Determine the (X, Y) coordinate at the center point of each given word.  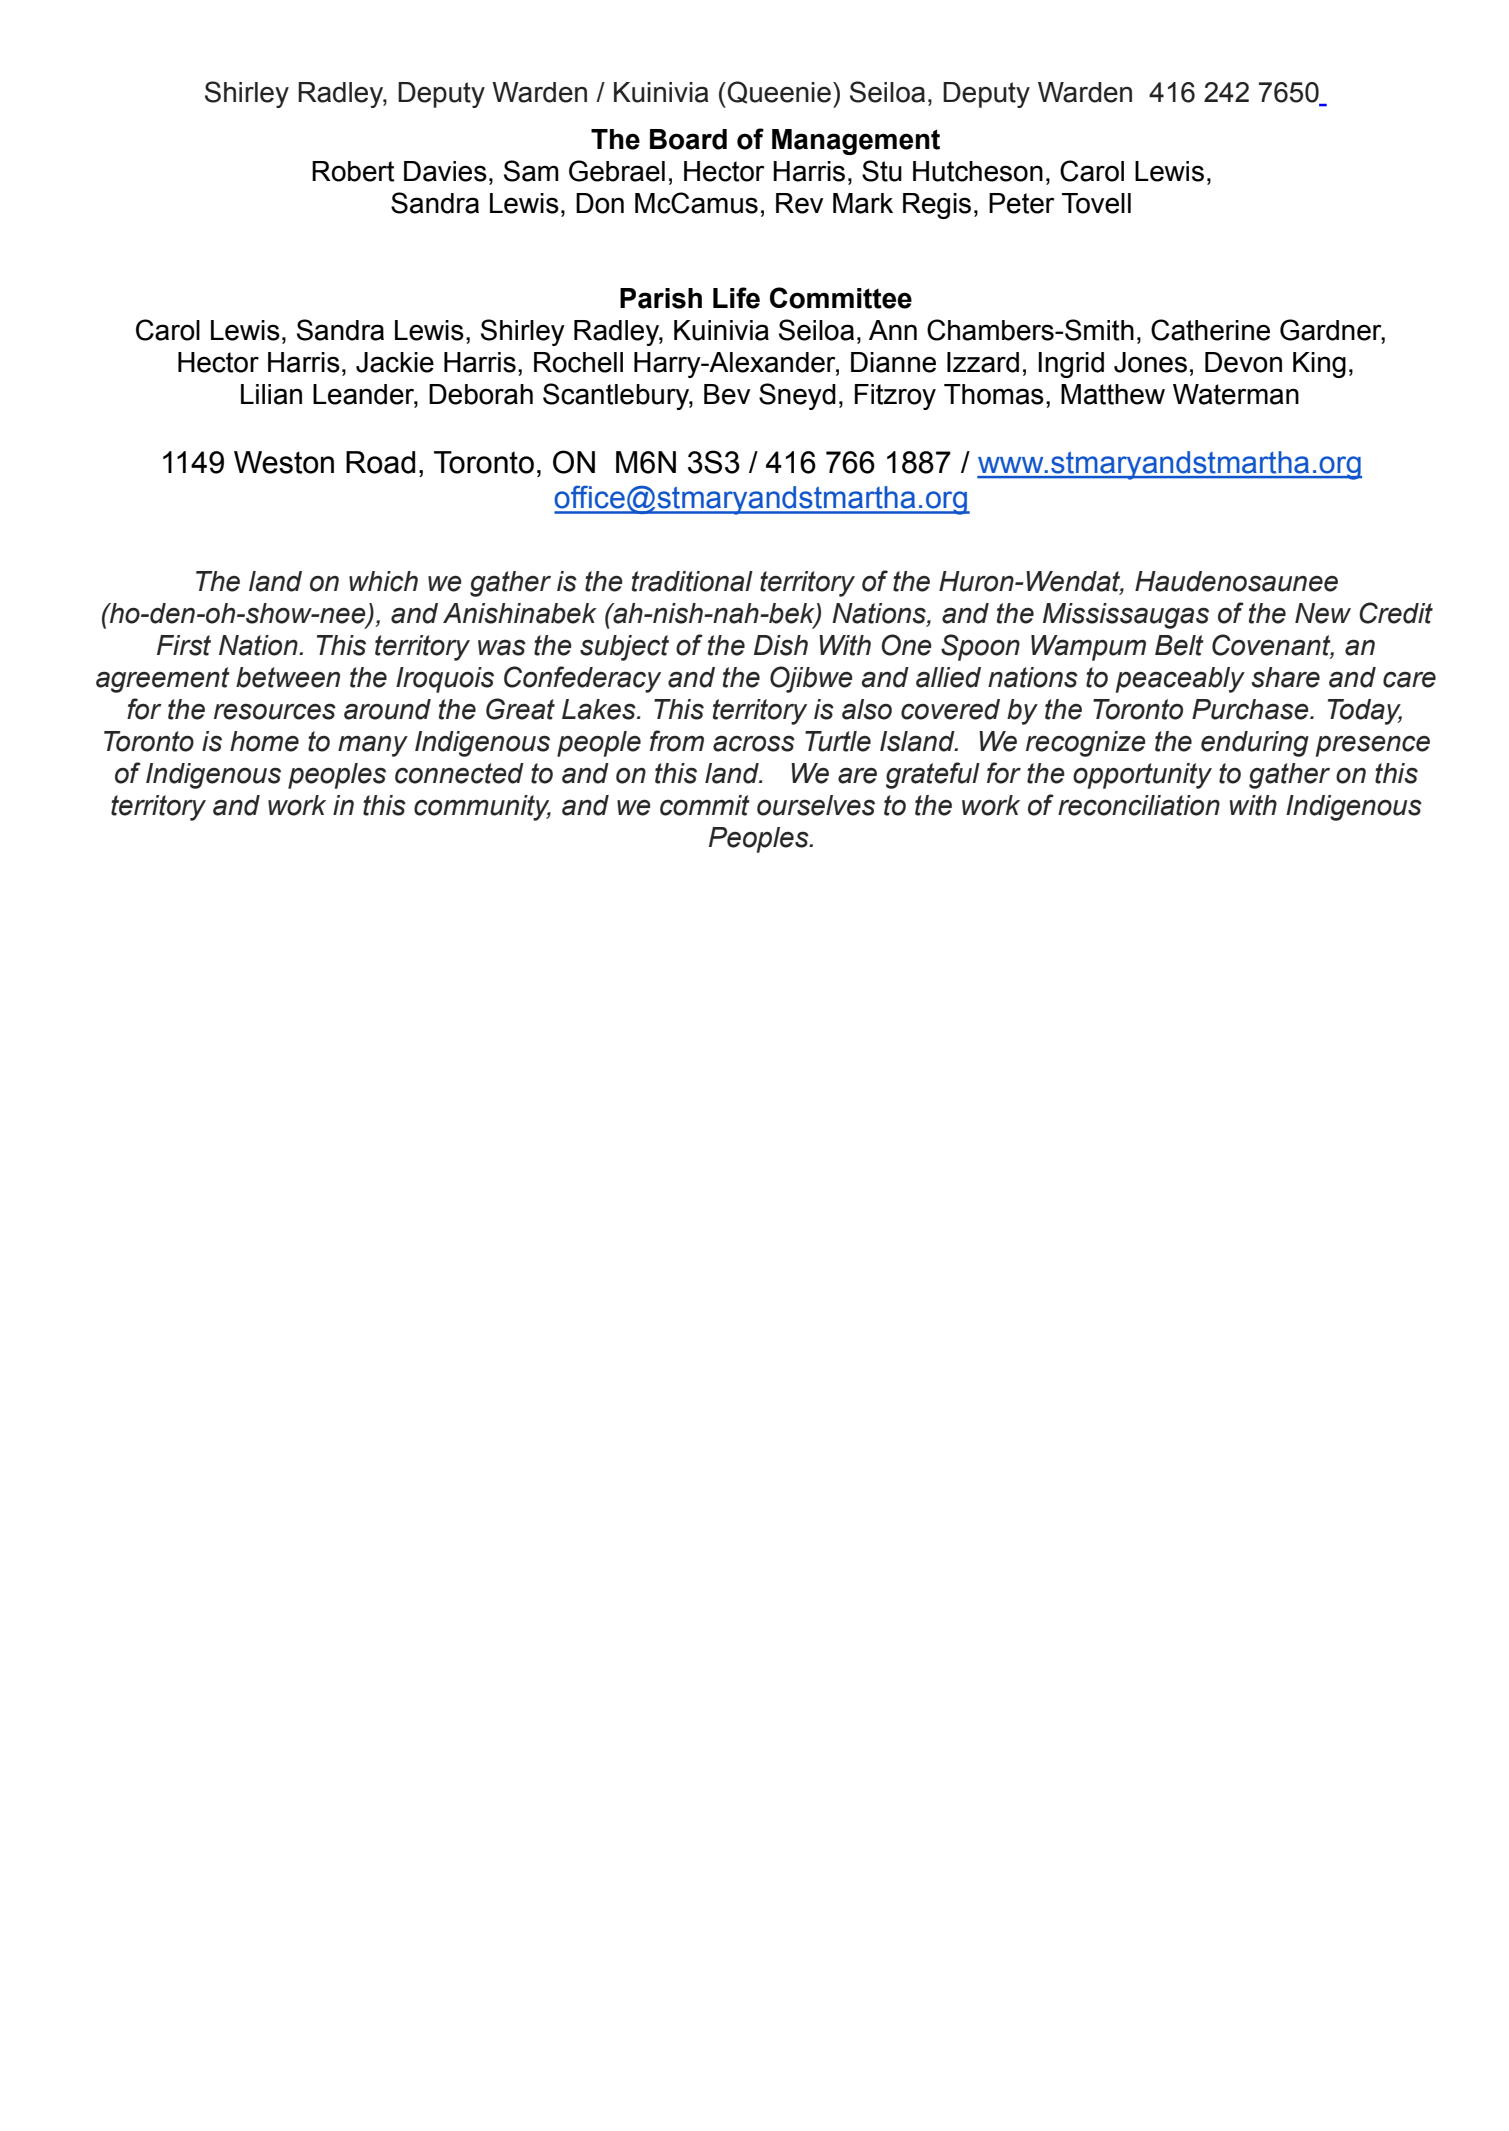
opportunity (1142, 776)
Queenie (778, 92)
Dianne (893, 362)
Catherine (1210, 330)
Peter (1021, 203)
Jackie (395, 362)
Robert (353, 171)
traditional (692, 581)
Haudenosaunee (1236, 581)
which (383, 581)
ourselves (816, 805)
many (373, 746)
